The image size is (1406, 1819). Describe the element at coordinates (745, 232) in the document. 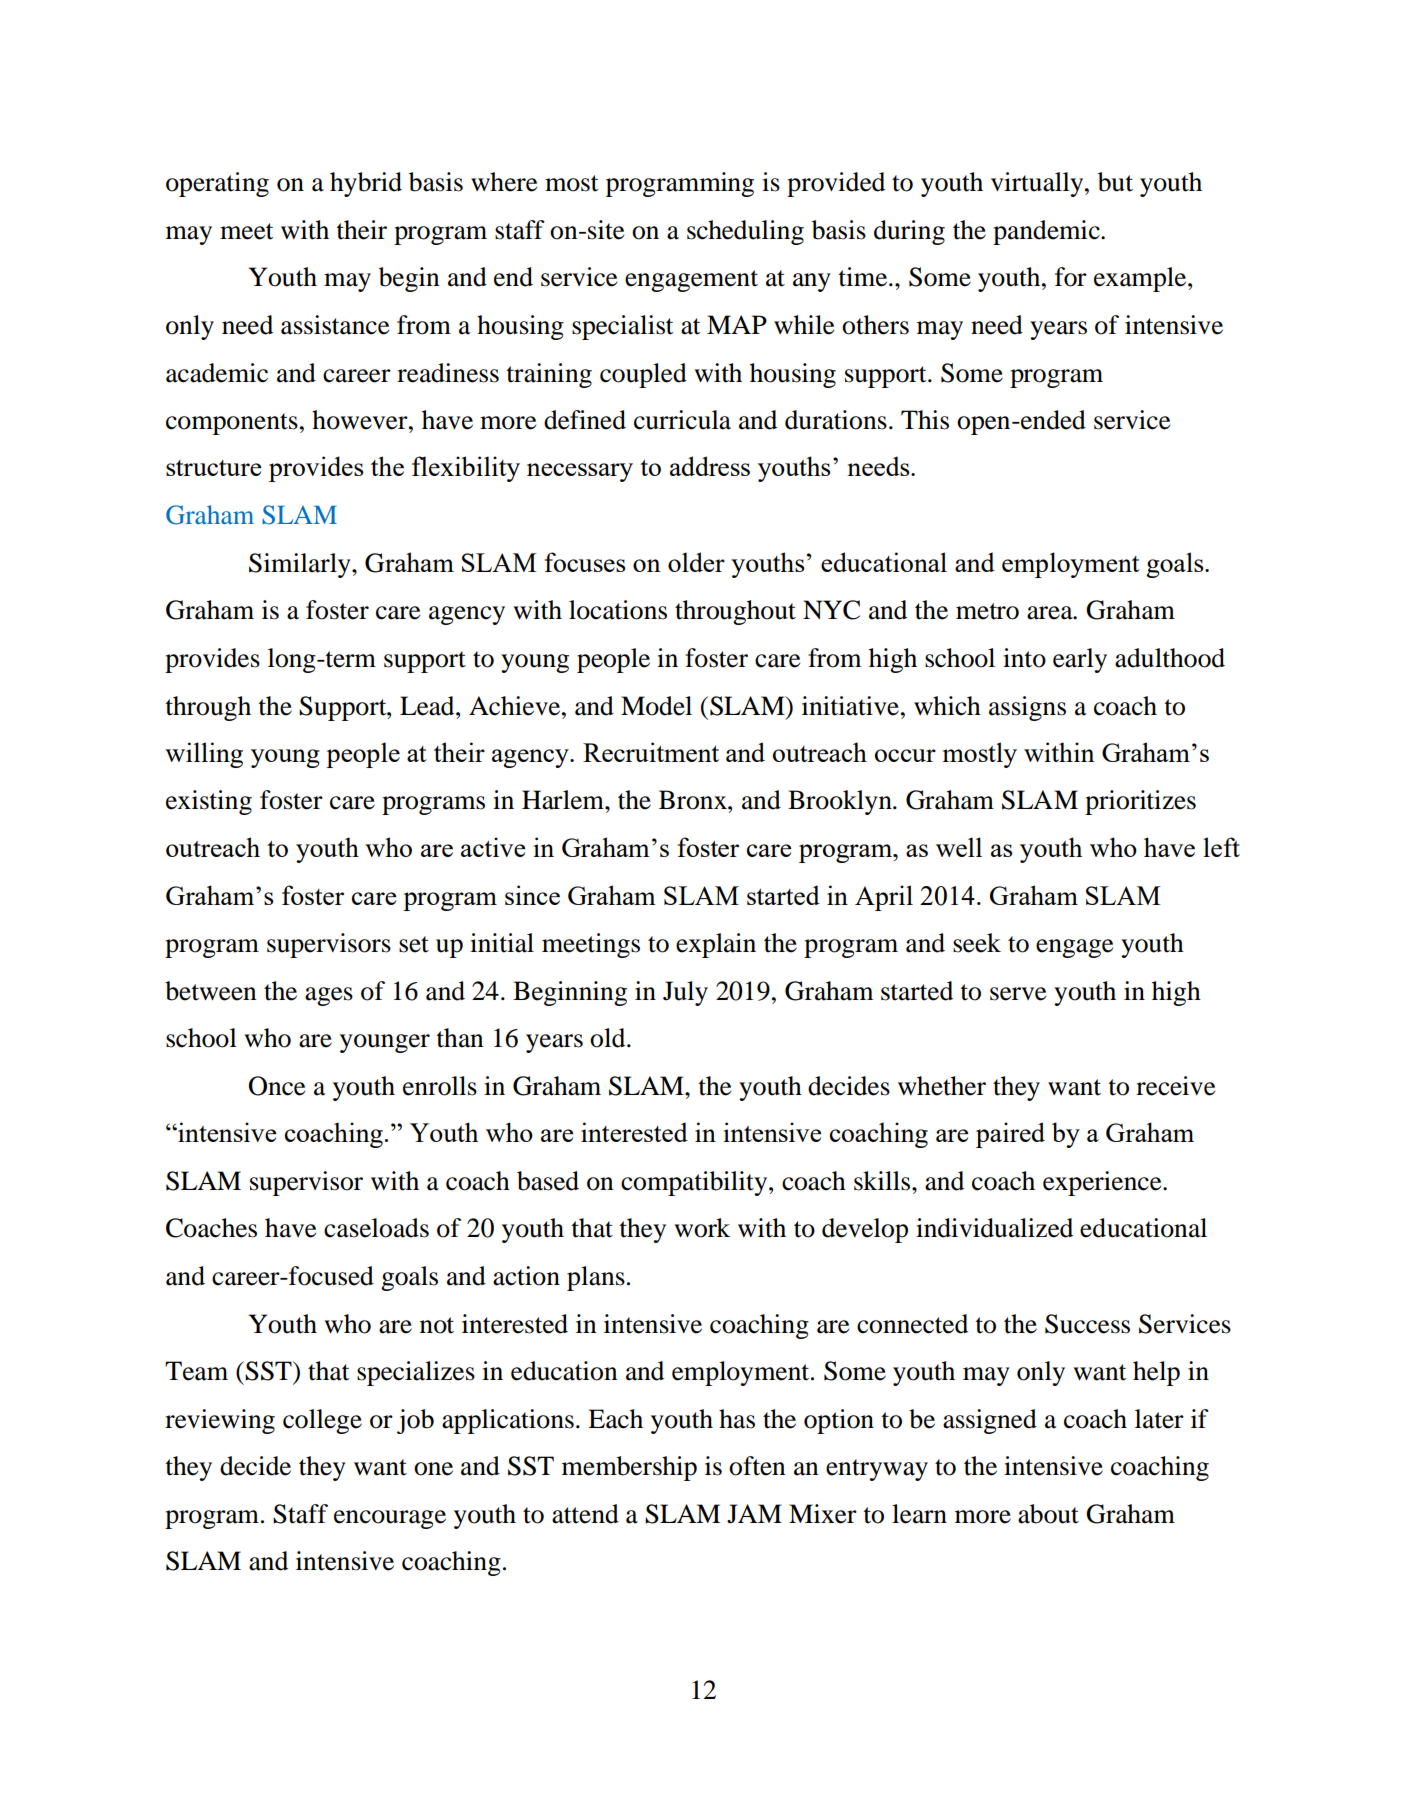

I see `scheduling` at that location.
